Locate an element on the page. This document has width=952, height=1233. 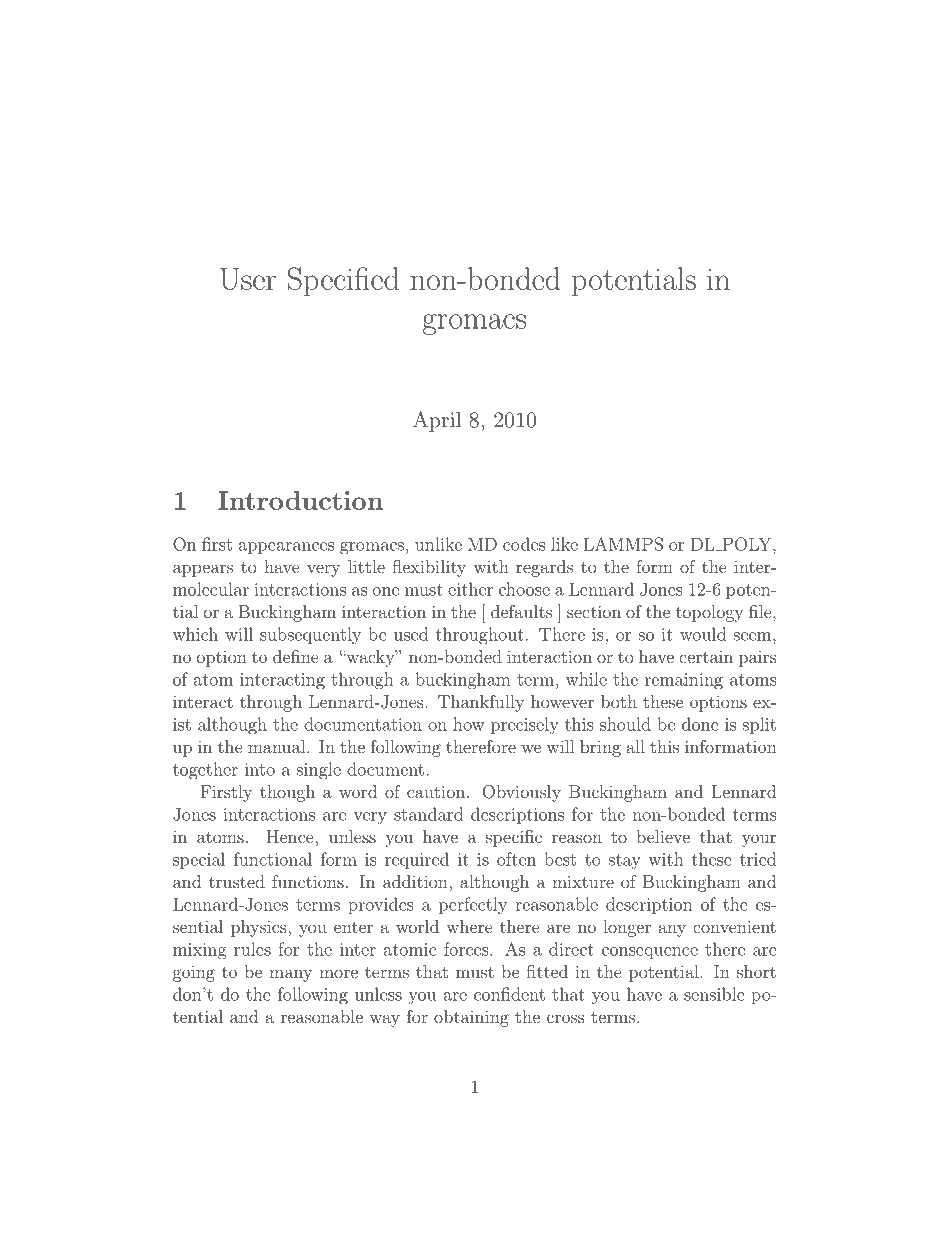
appearances is located at coordinates (286, 548).
